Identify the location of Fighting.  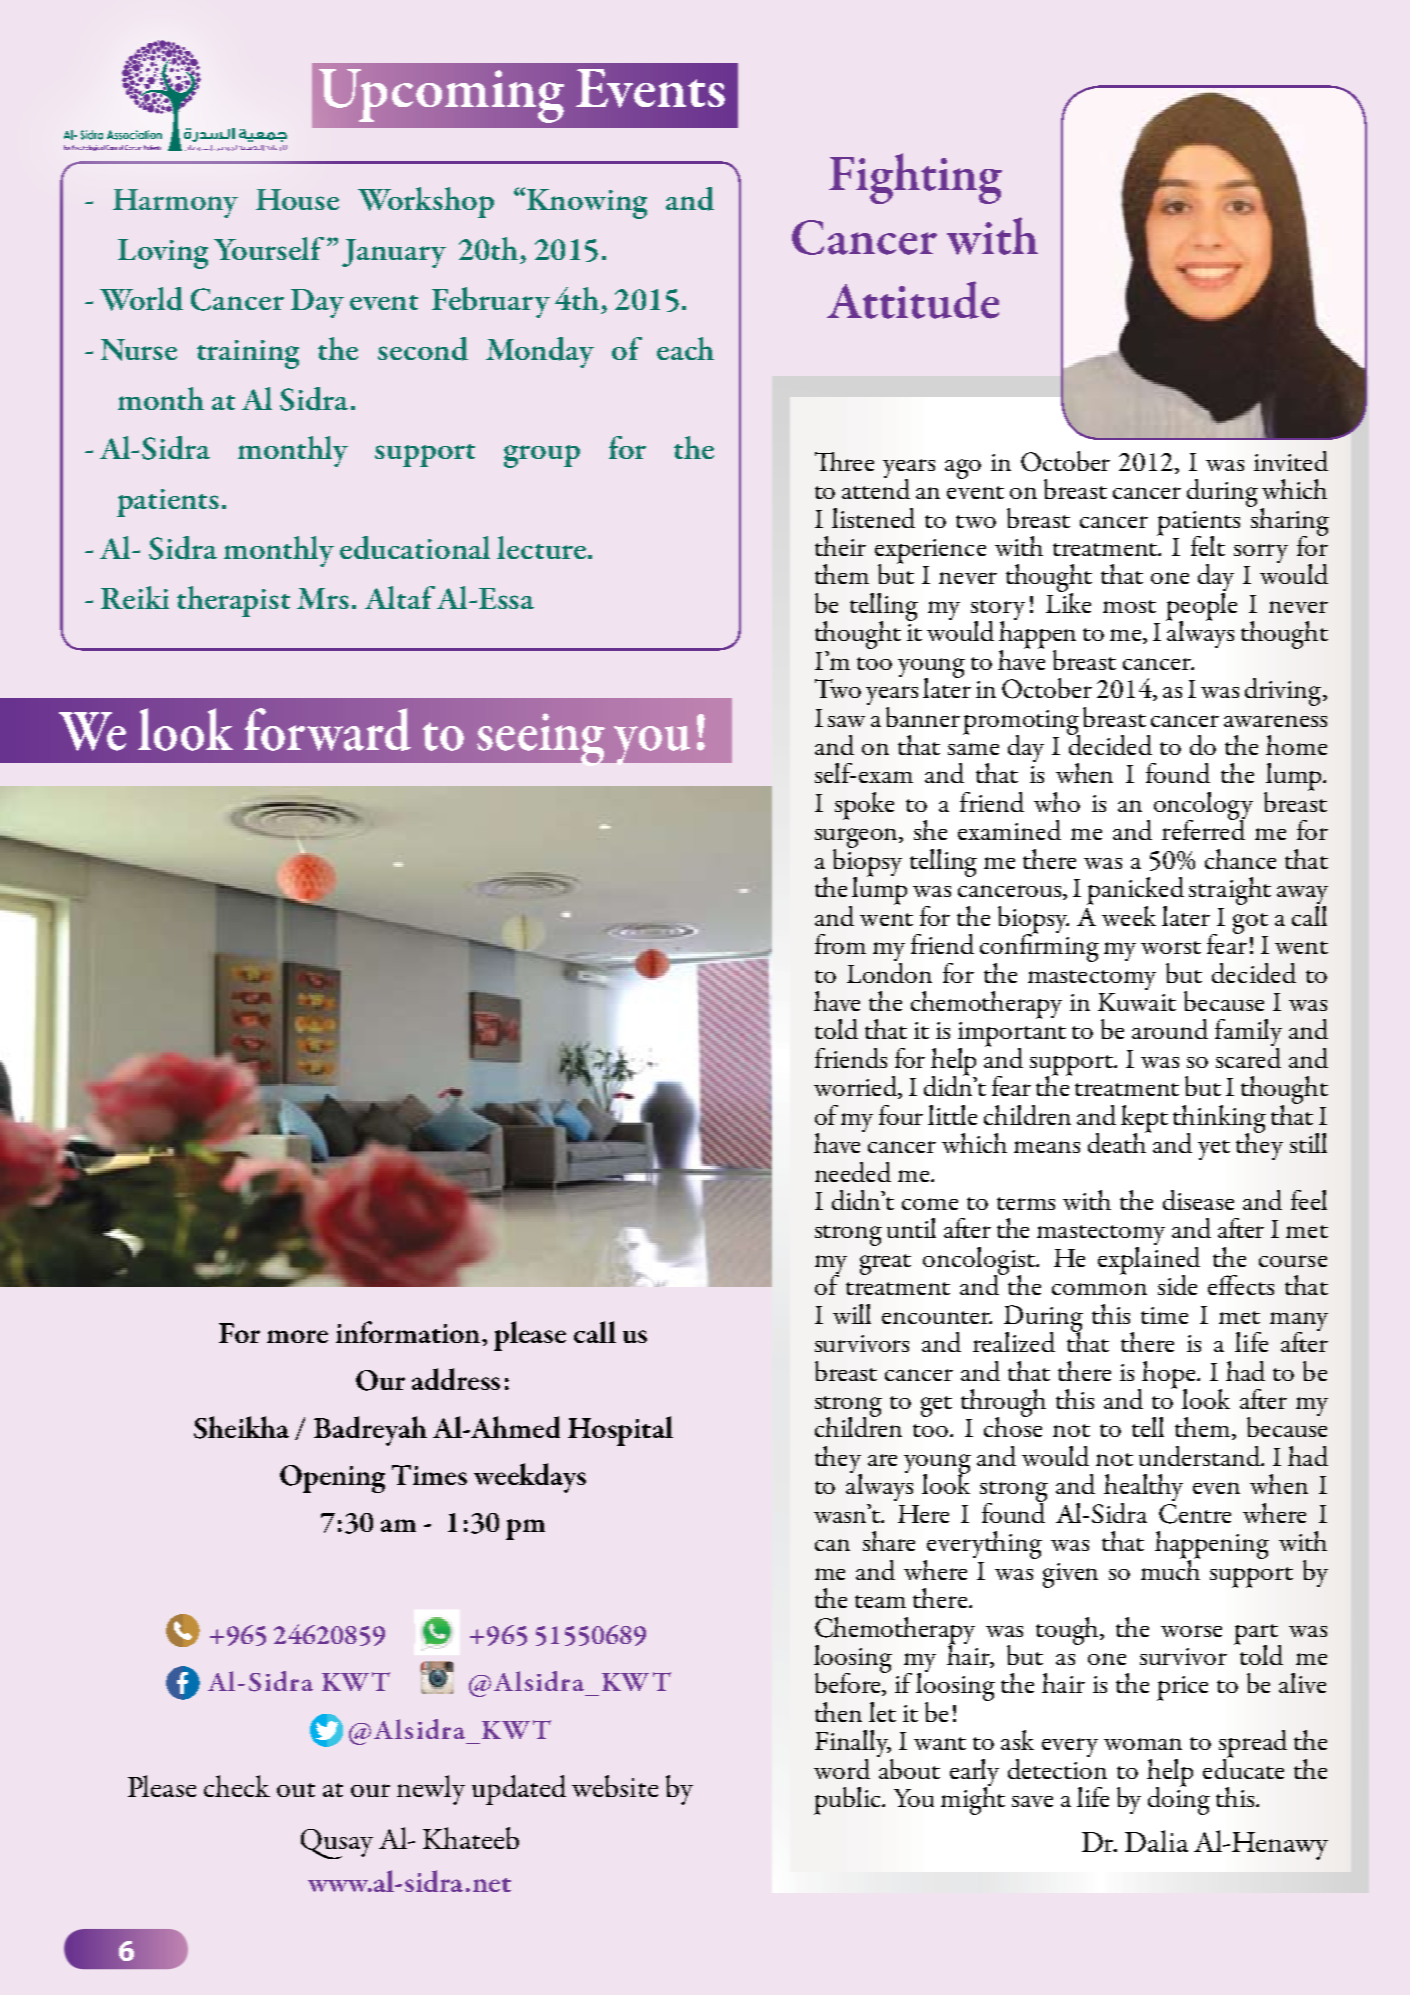
(915, 178).
